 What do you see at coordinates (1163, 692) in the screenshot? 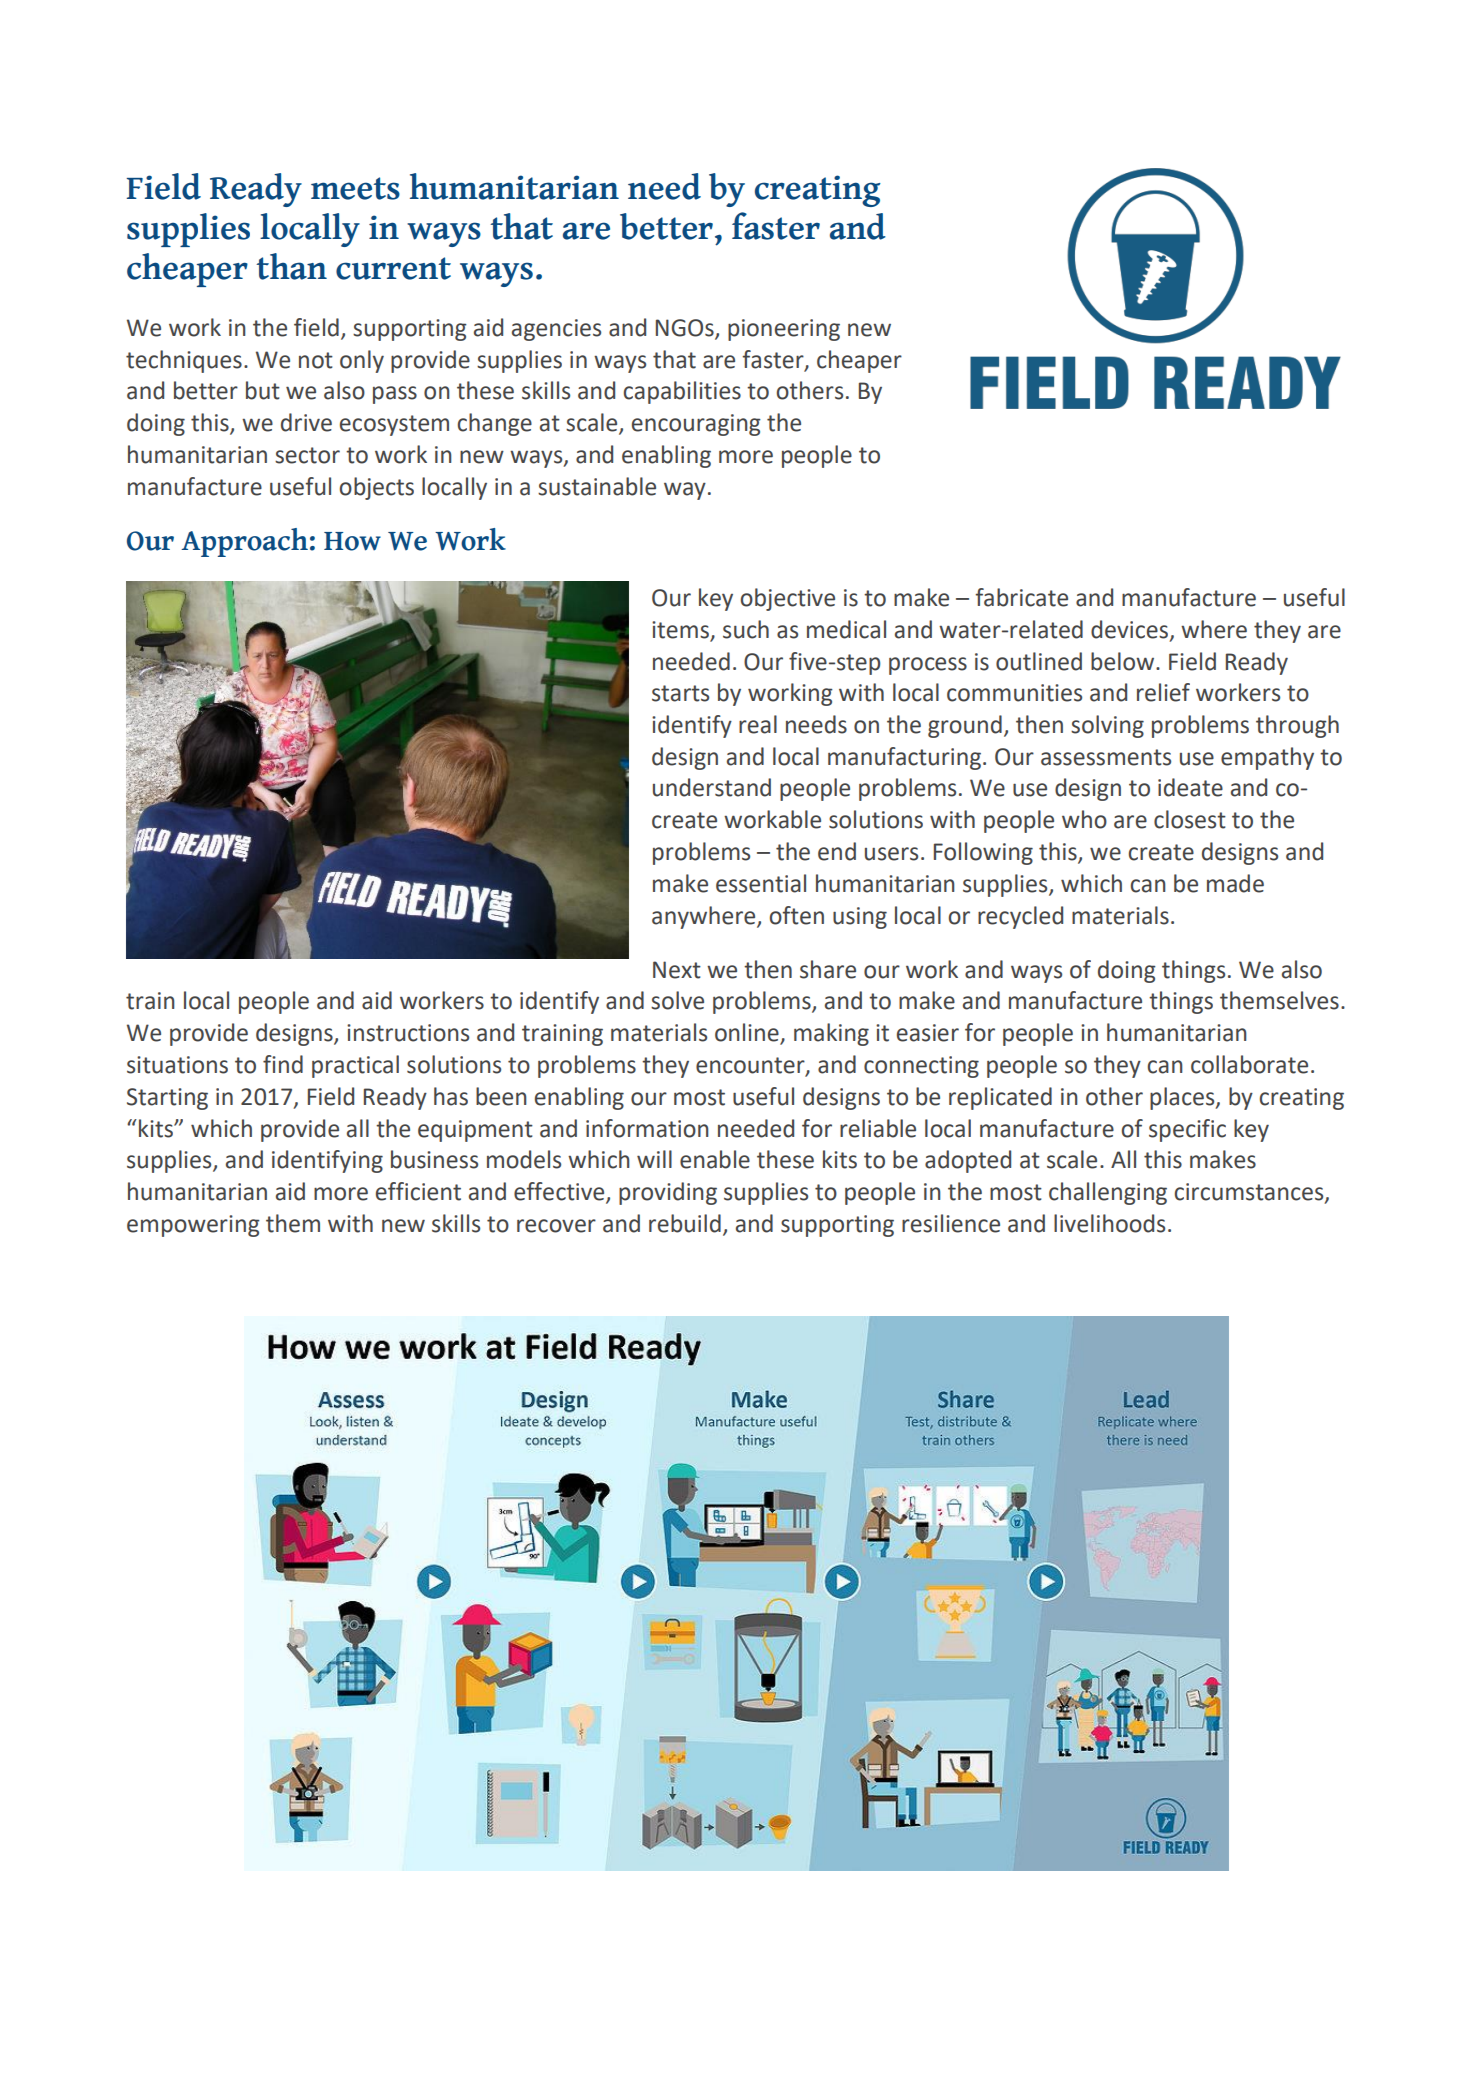
I see `relief` at bounding box center [1163, 692].
